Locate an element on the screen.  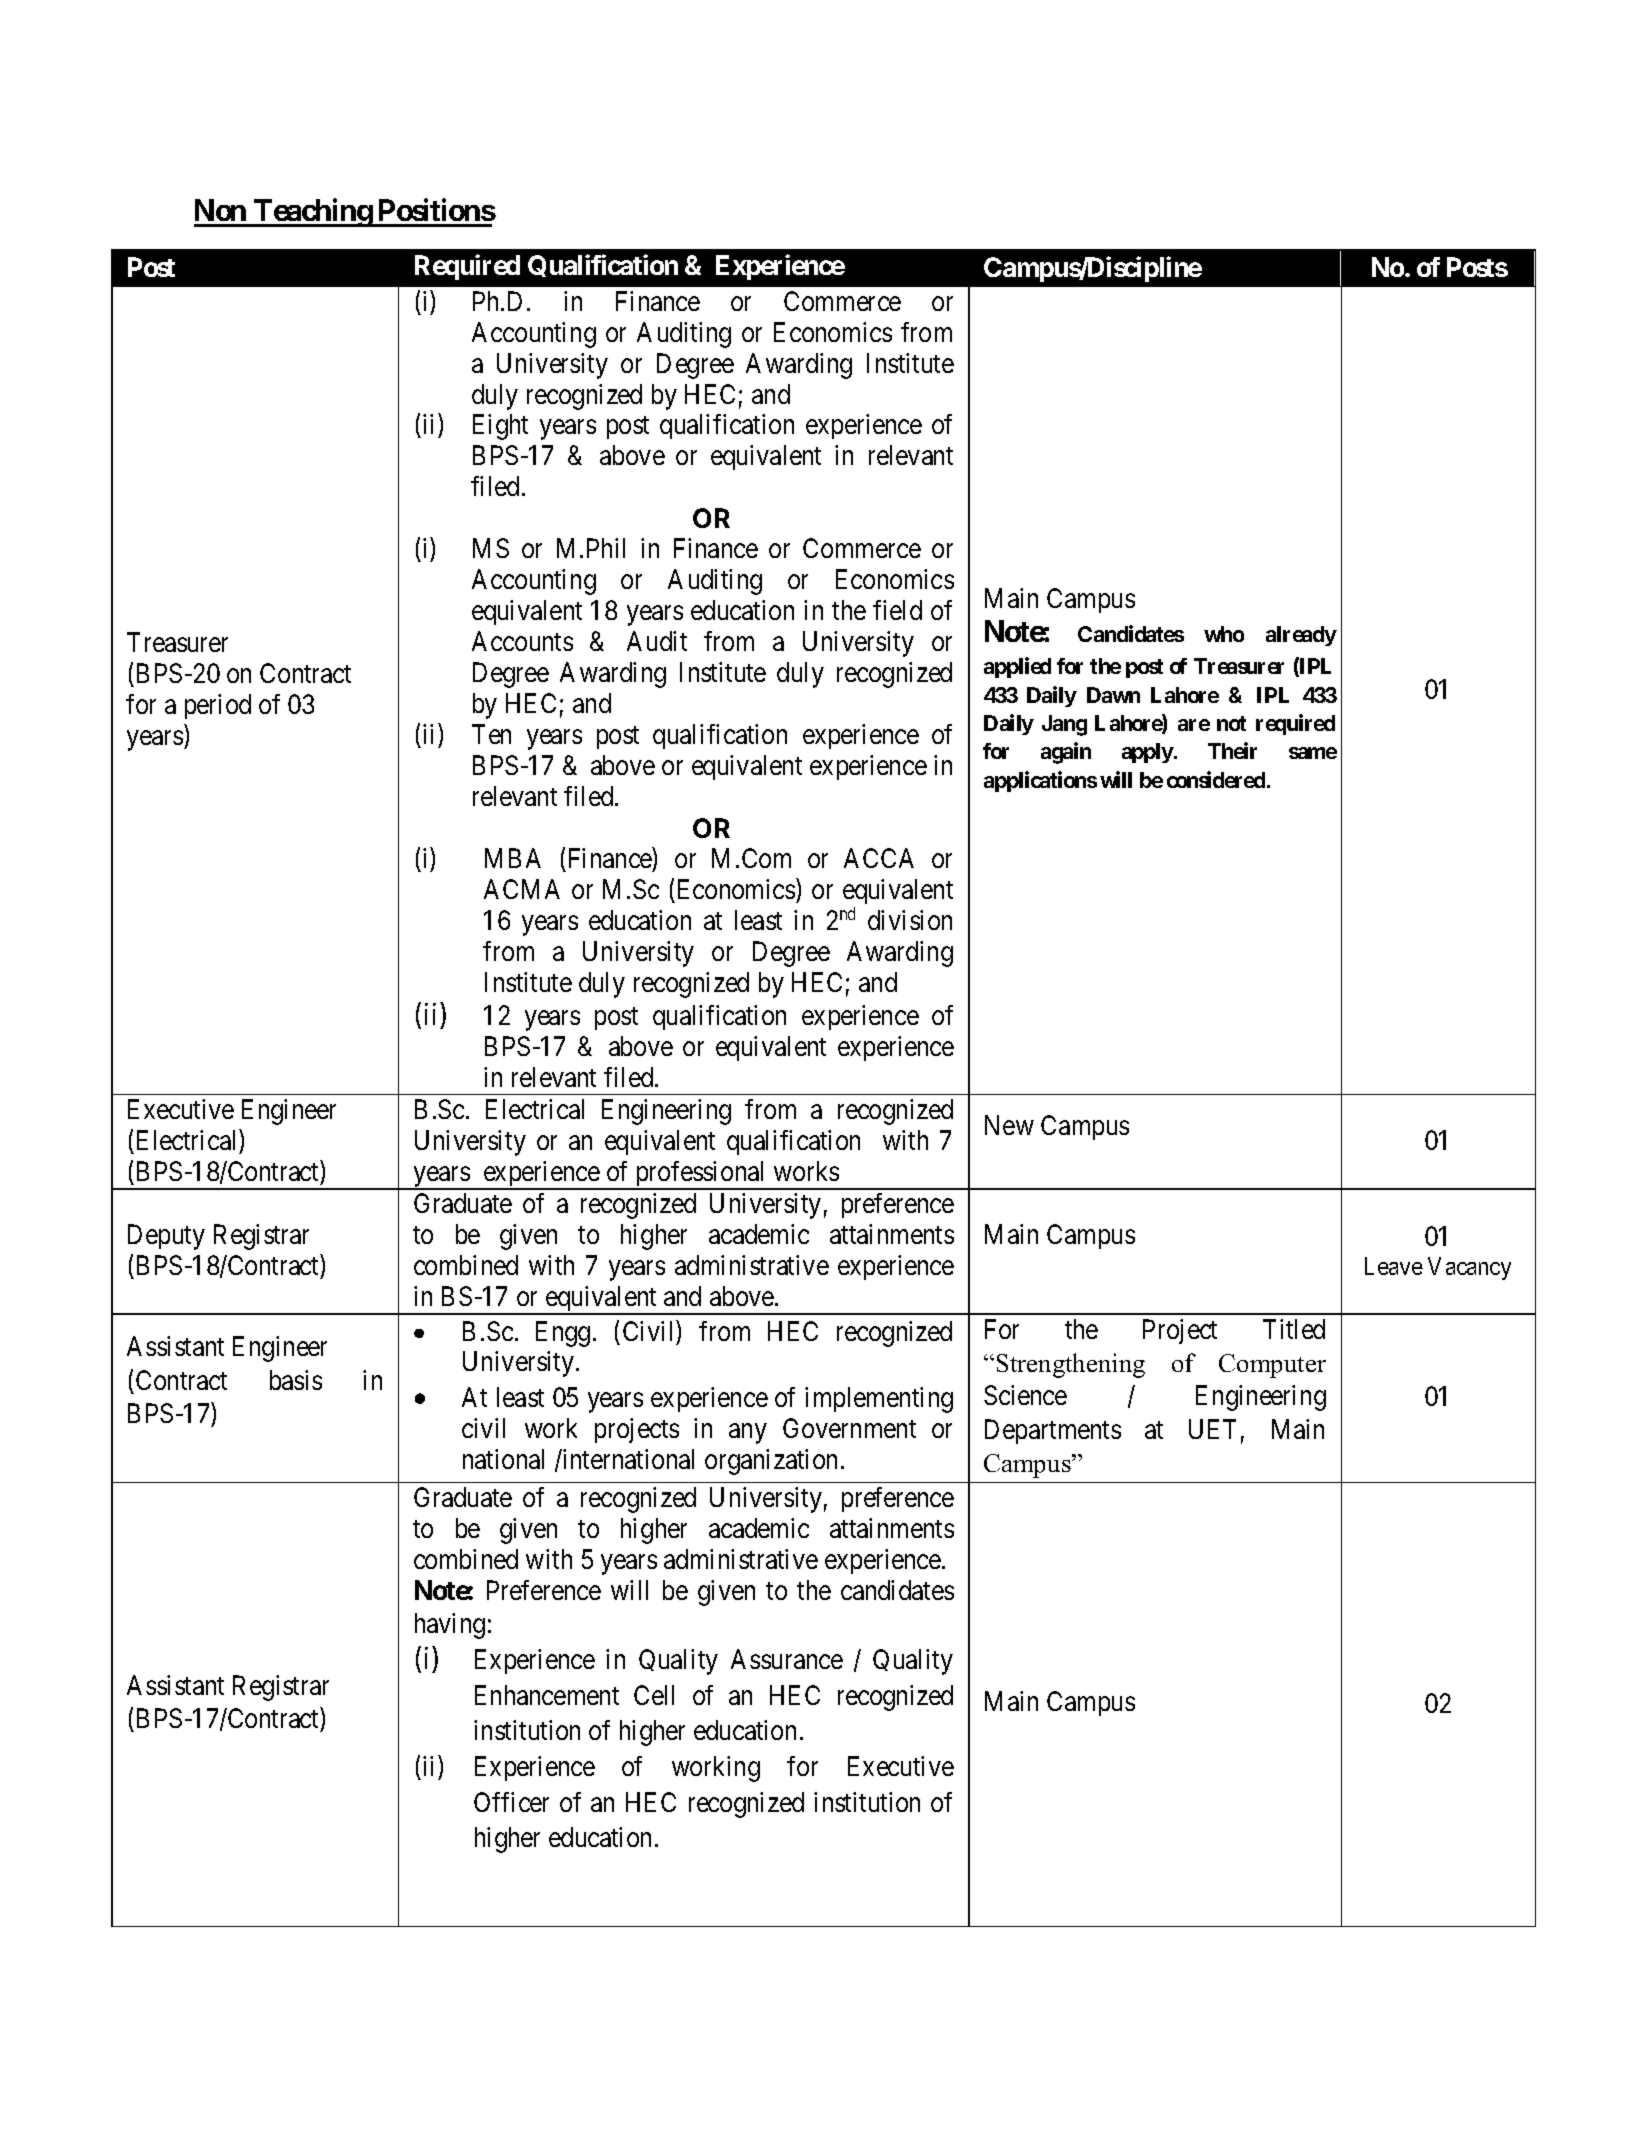
division is located at coordinates (910, 920).
